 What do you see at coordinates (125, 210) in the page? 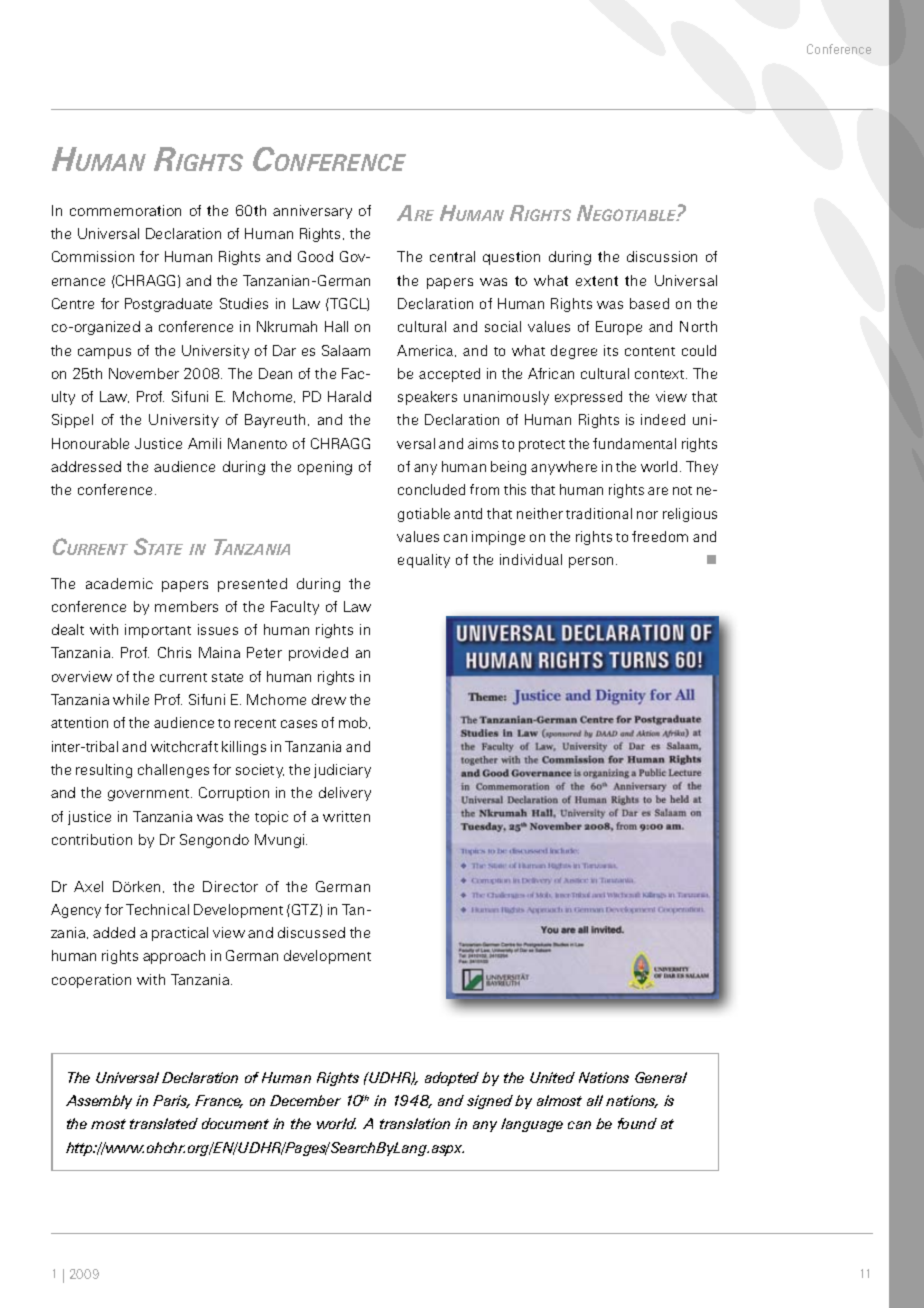
I see `commemoration` at bounding box center [125, 210].
